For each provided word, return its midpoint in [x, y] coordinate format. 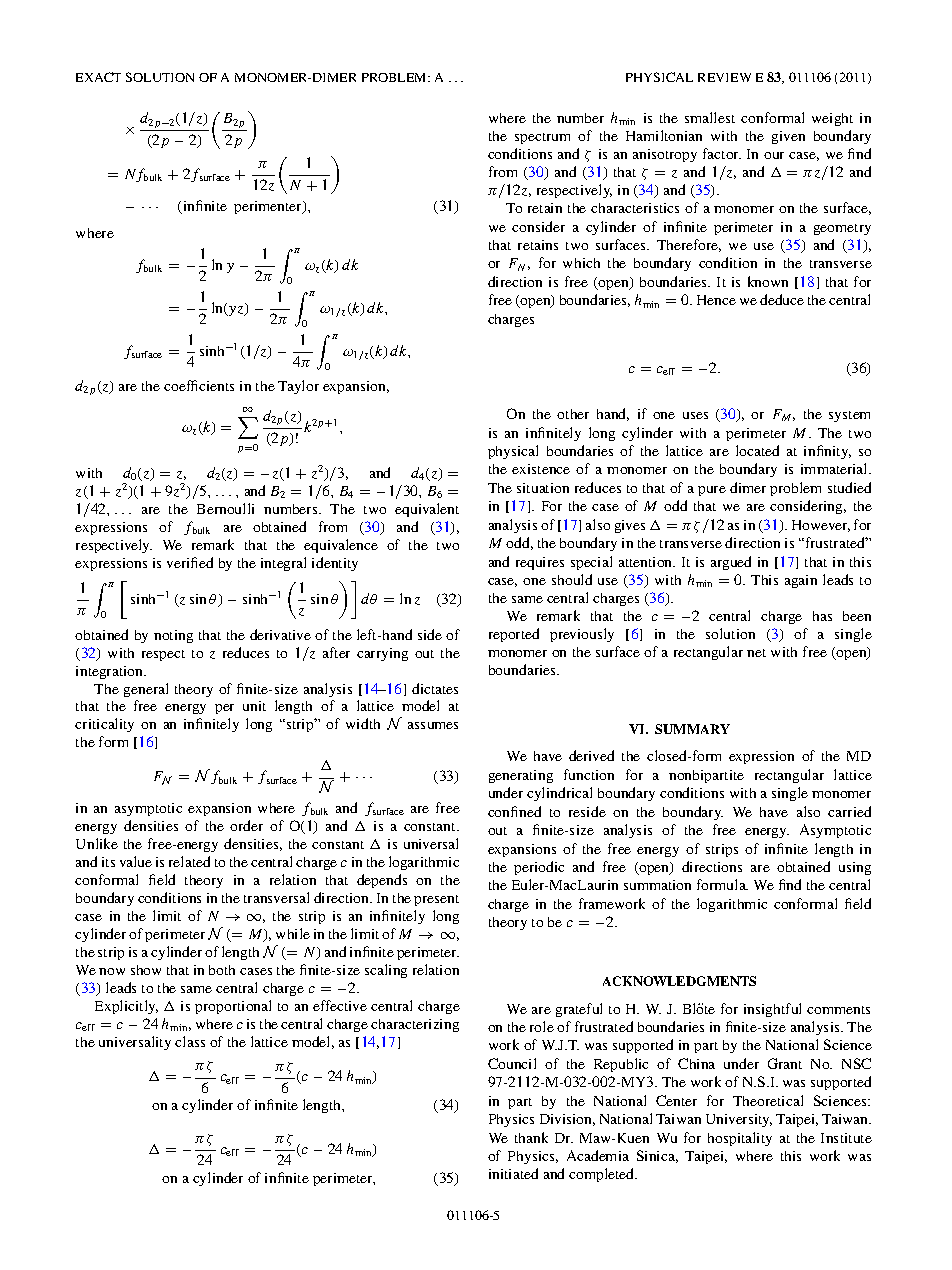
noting [173, 636]
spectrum [542, 138]
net [756, 653]
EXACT [98, 77]
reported [514, 635]
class [190, 1041]
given [788, 137]
